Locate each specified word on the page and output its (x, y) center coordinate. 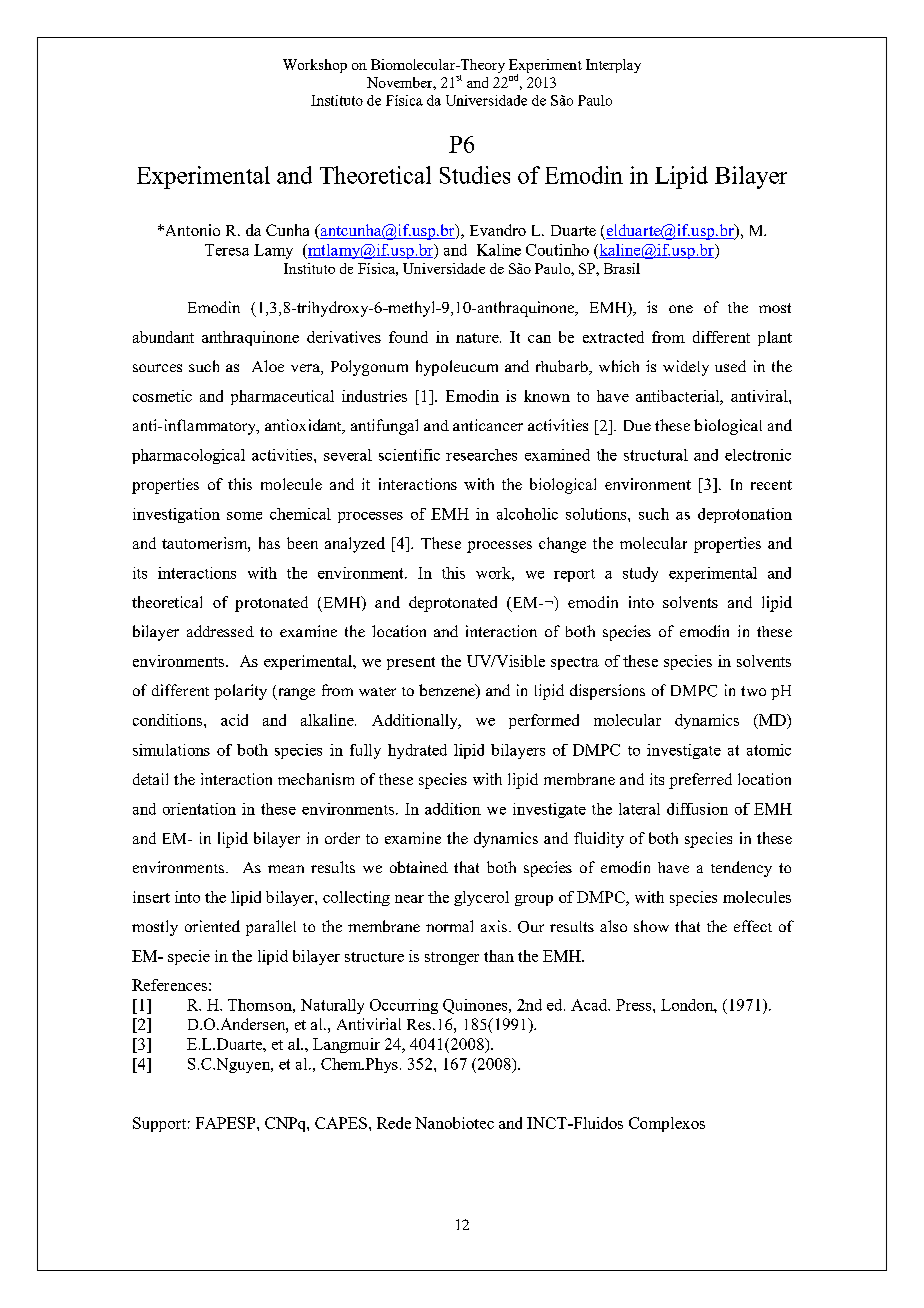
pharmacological (188, 456)
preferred (700, 781)
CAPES (341, 1123)
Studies (475, 175)
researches (481, 455)
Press (635, 1005)
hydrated (417, 751)
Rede (394, 1123)
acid (234, 720)
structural (656, 455)
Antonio (191, 230)
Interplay (613, 66)
